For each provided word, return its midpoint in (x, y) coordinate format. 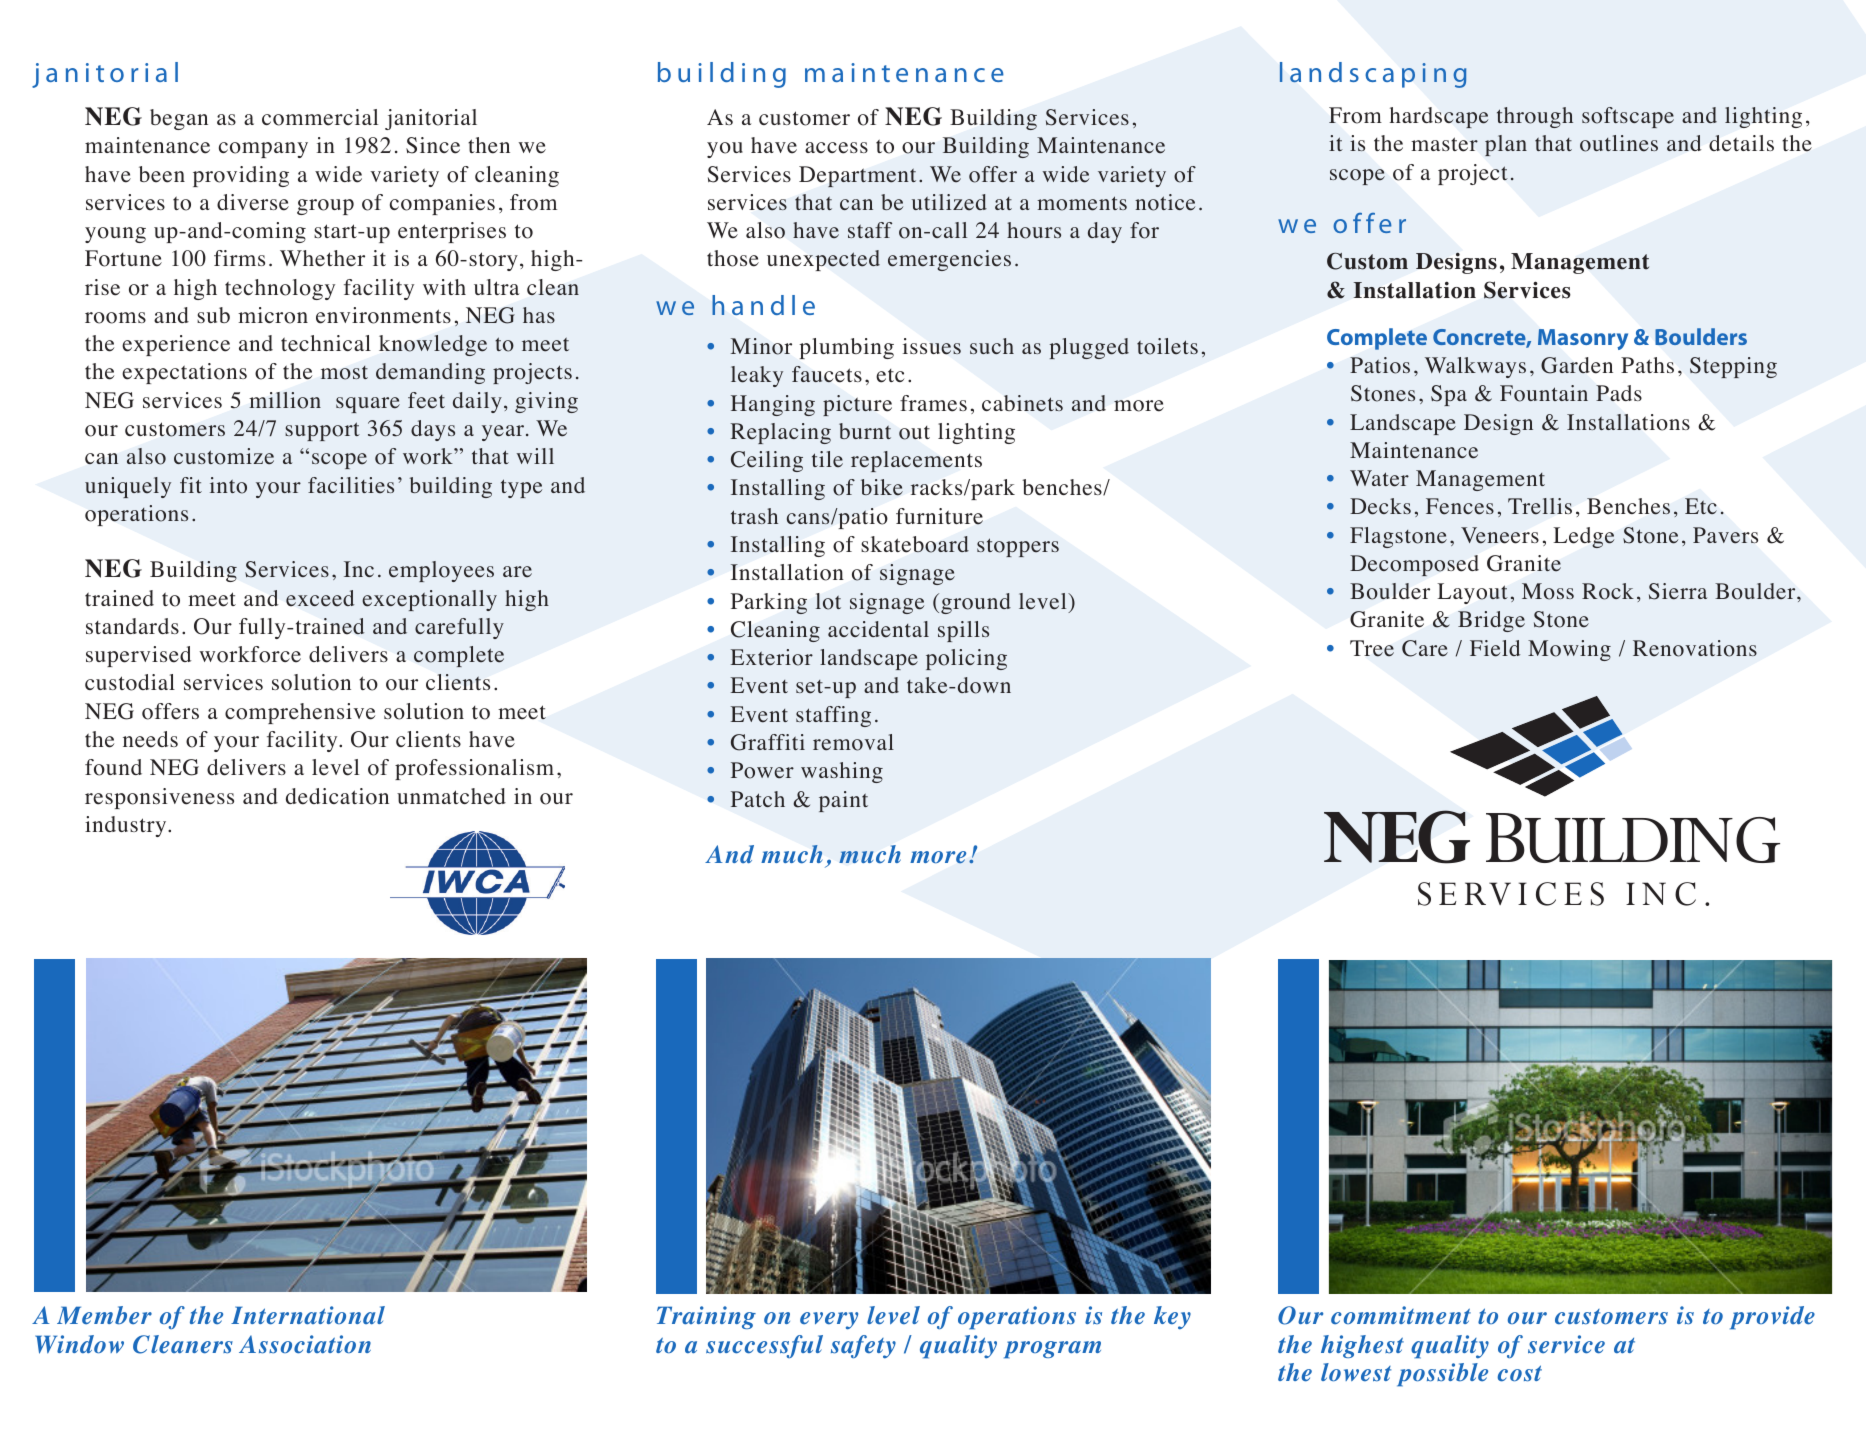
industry (127, 826)
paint (843, 801)
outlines (1619, 143)
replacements (916, 461)
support (322, 431)
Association (305, 1344)
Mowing (1569, 650)
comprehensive (300, 713)
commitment (1401, 1315)
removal (853, 742)
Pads (1619, 393)
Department (857, 176)
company (263, 150)
